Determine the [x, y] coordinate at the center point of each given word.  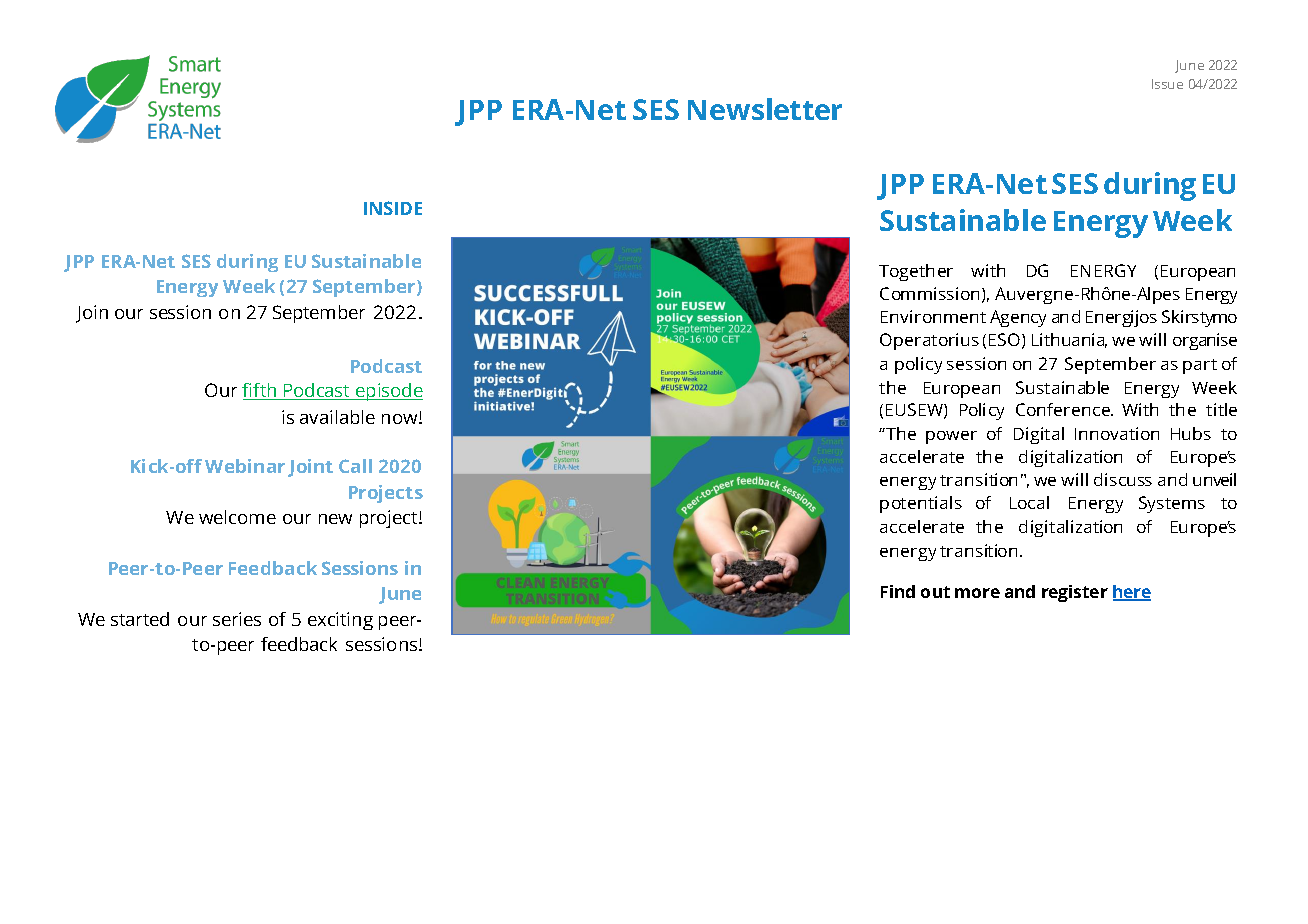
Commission [929, 293]
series [237, 619]
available [337, 417]
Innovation [1117, 433]
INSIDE [393, 208]
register [1075, 593]
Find [898, 591]
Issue [1167, 84]
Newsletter [765, 109]
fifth [260, 391]
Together [916, 272]
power [951, 437]
